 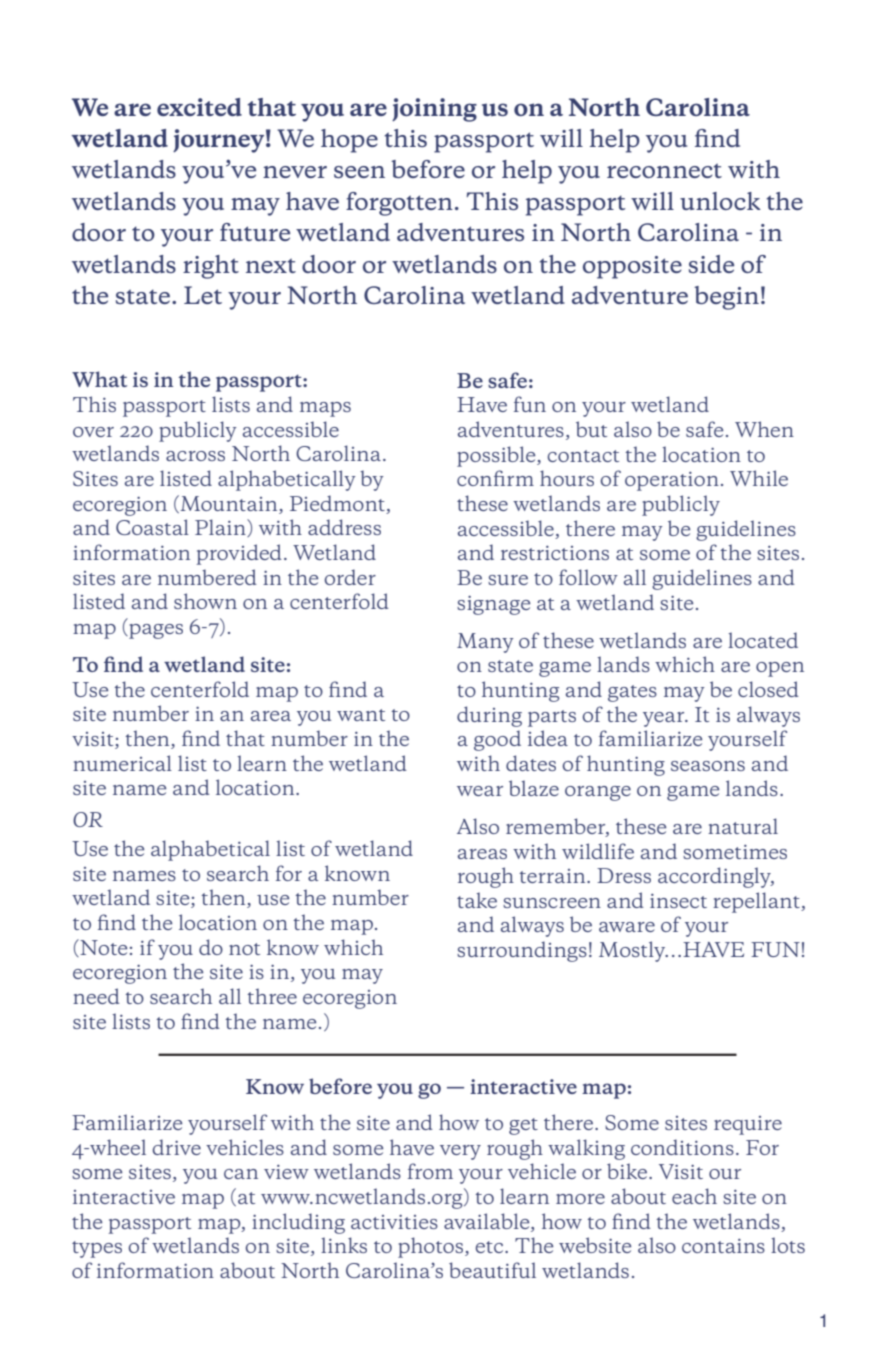 I want to click on reconnect, so click(x=664, y=170).
